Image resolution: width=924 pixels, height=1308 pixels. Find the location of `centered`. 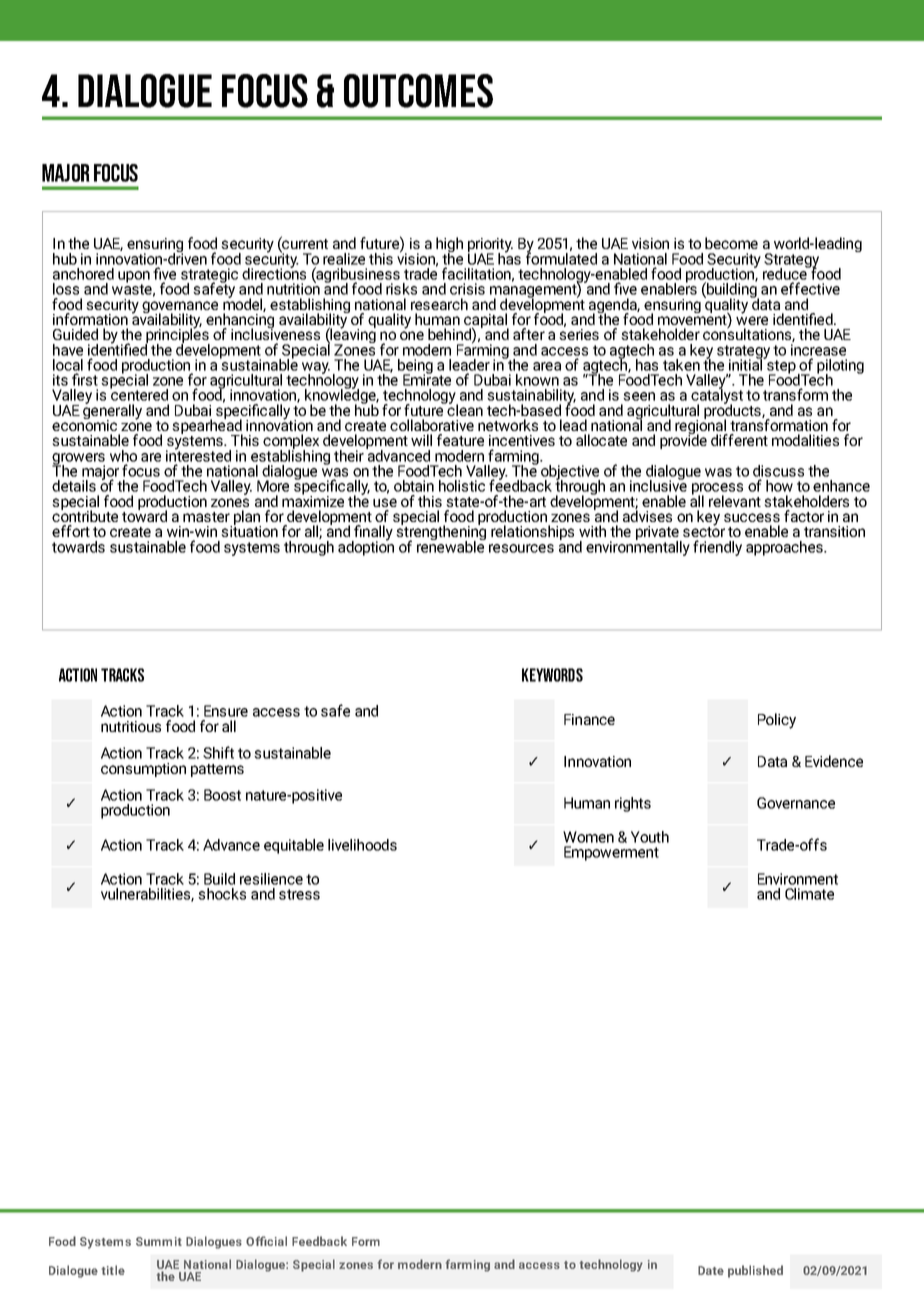

centered is located at coordinates (139, 394).
